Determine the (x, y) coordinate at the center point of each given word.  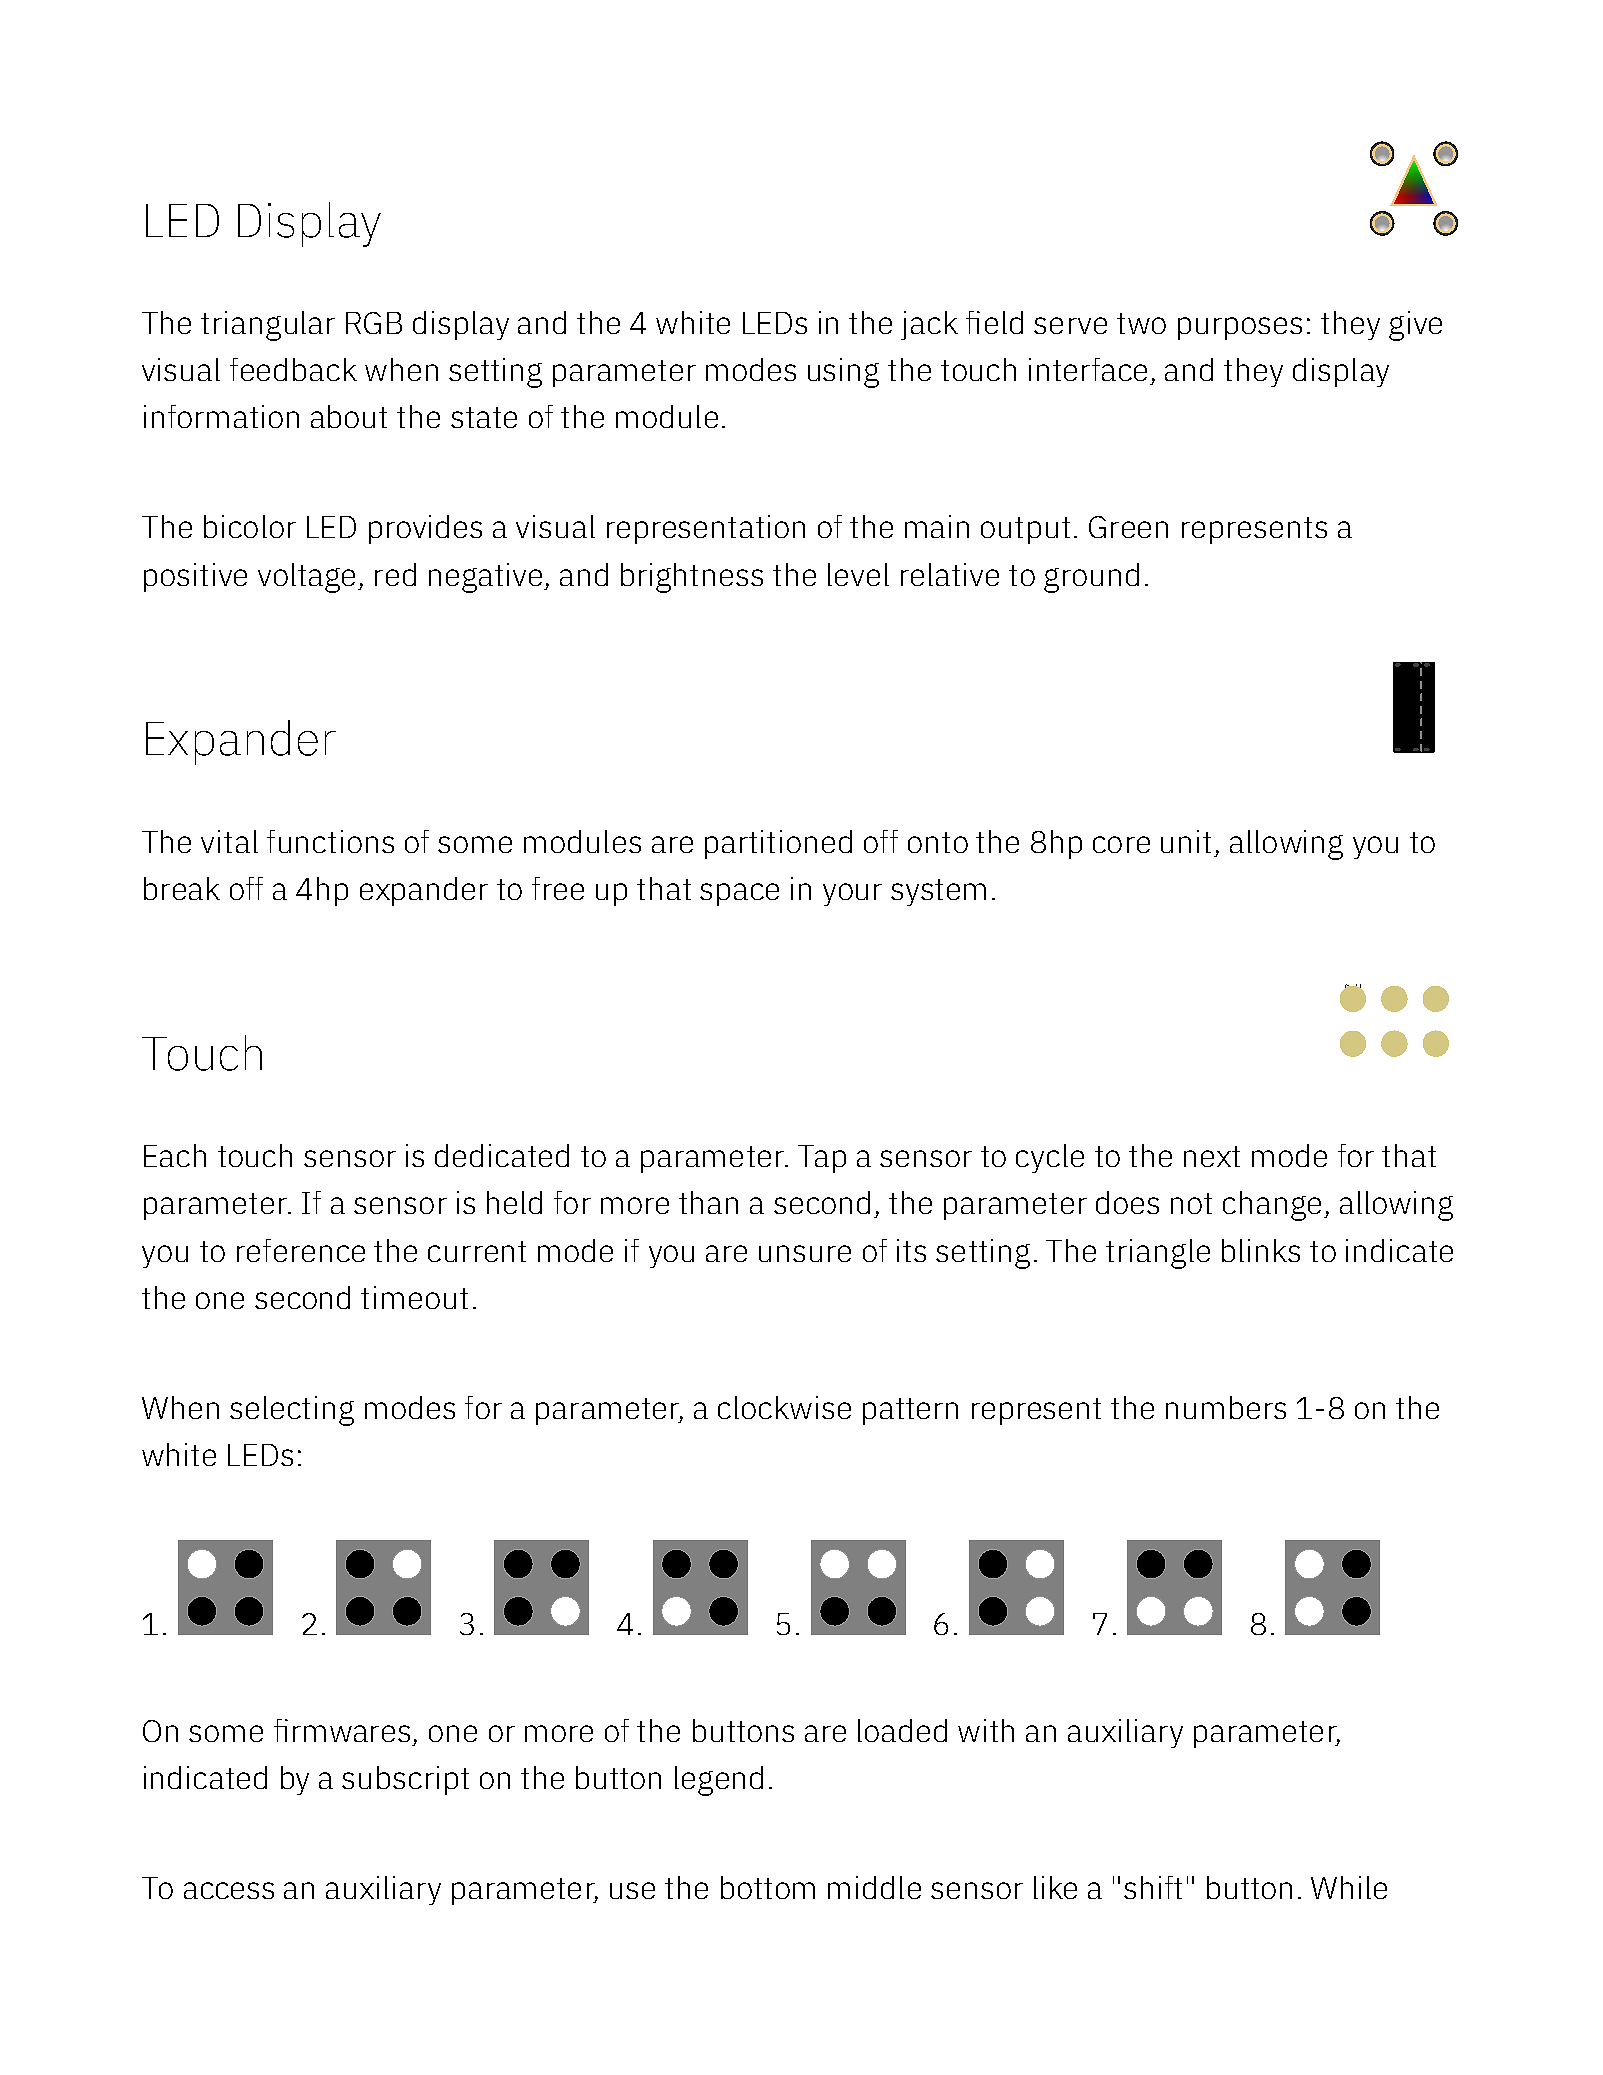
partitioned (778, 844)
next (1212, 1156)
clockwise (784, 1407)
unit (1186, 841)
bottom (768, 1887)
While (1349, 1887)
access (229, 1890)
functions (330, 841)
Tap (822, 1159)
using (843, 373)
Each (175, 1155)
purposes (1240, 328)
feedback (293, 369)
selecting (292, 1411)
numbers (1226, 1407)
